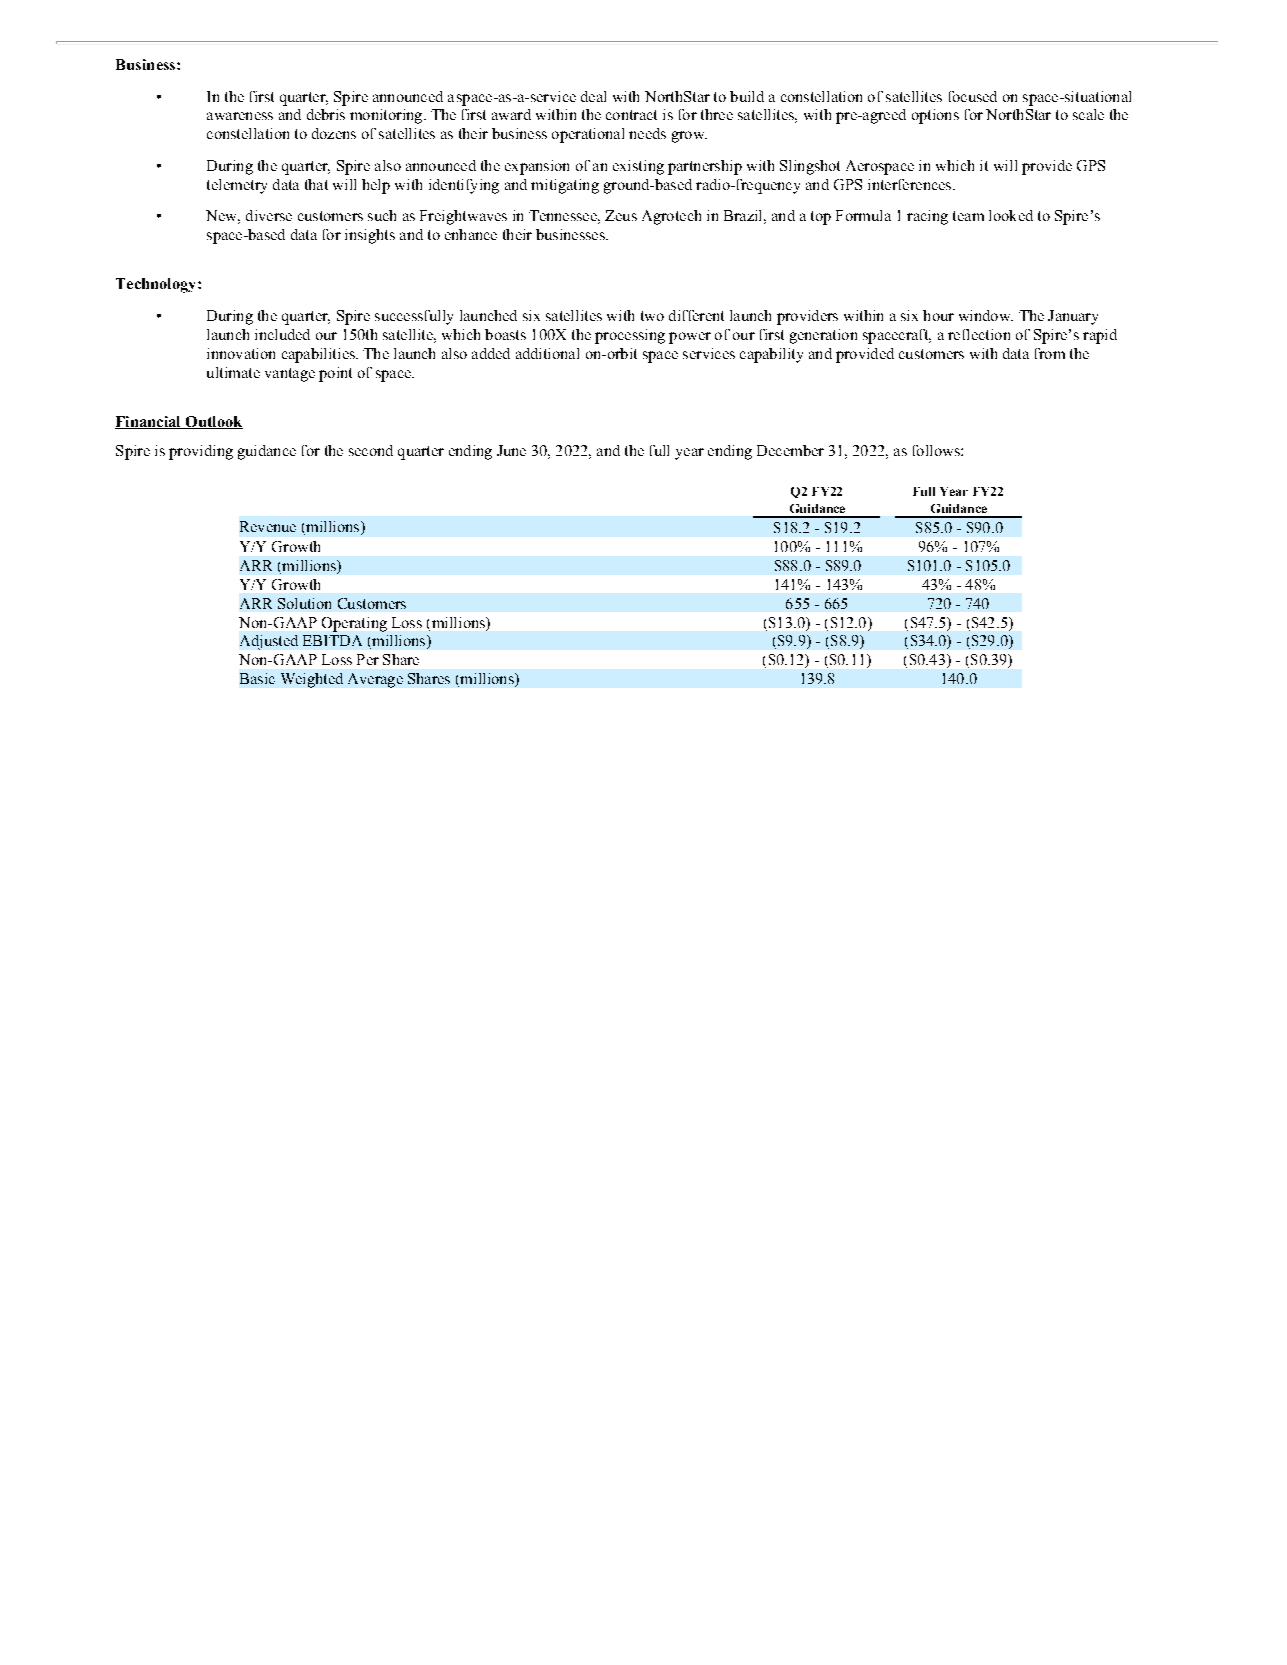  I want to click on follows, so click(937, 450).
